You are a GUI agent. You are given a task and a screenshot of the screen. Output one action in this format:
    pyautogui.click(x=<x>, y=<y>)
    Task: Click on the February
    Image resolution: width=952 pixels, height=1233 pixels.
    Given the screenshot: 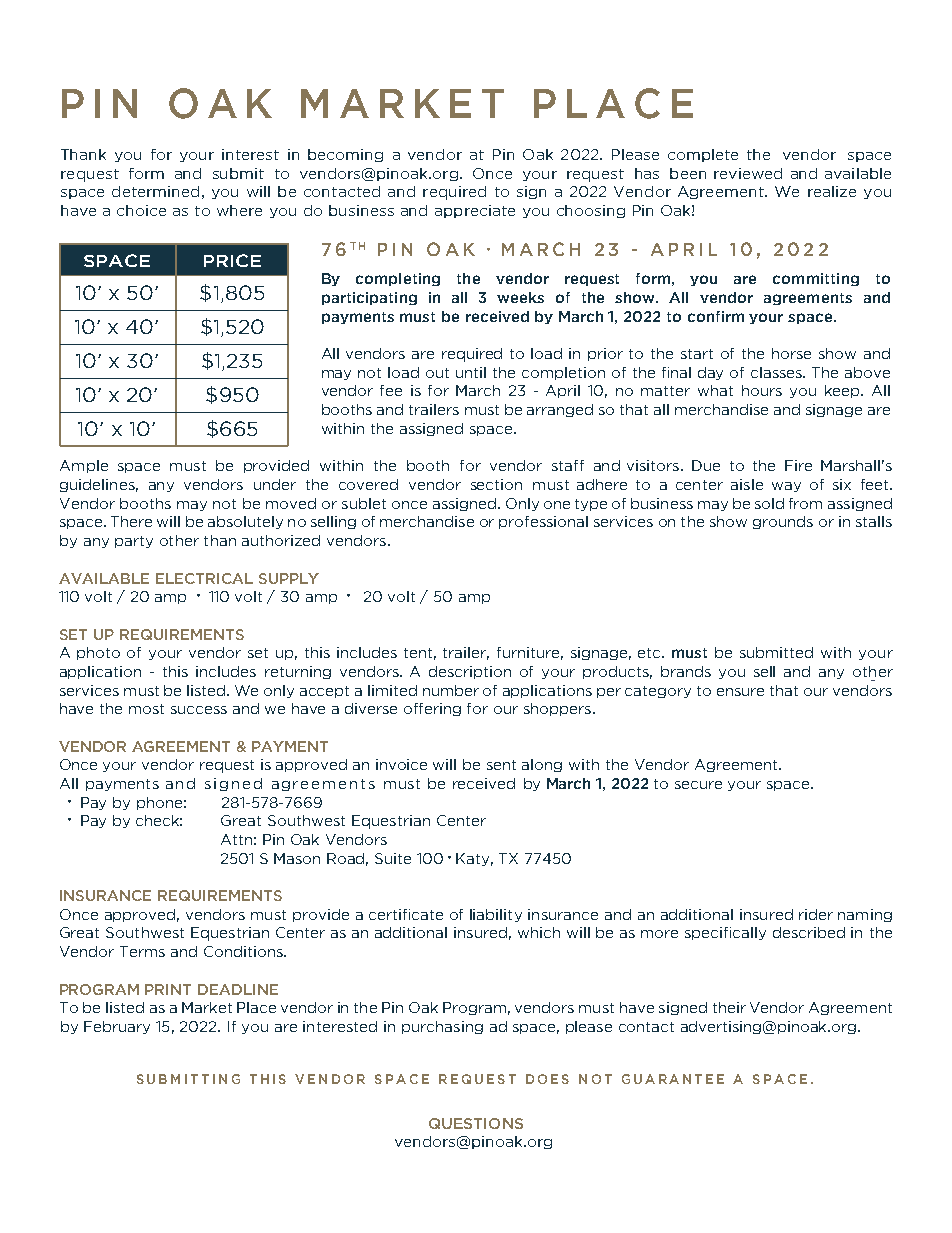 What is the action you would take?
    pyautogui.click(x=117, y=1027)
